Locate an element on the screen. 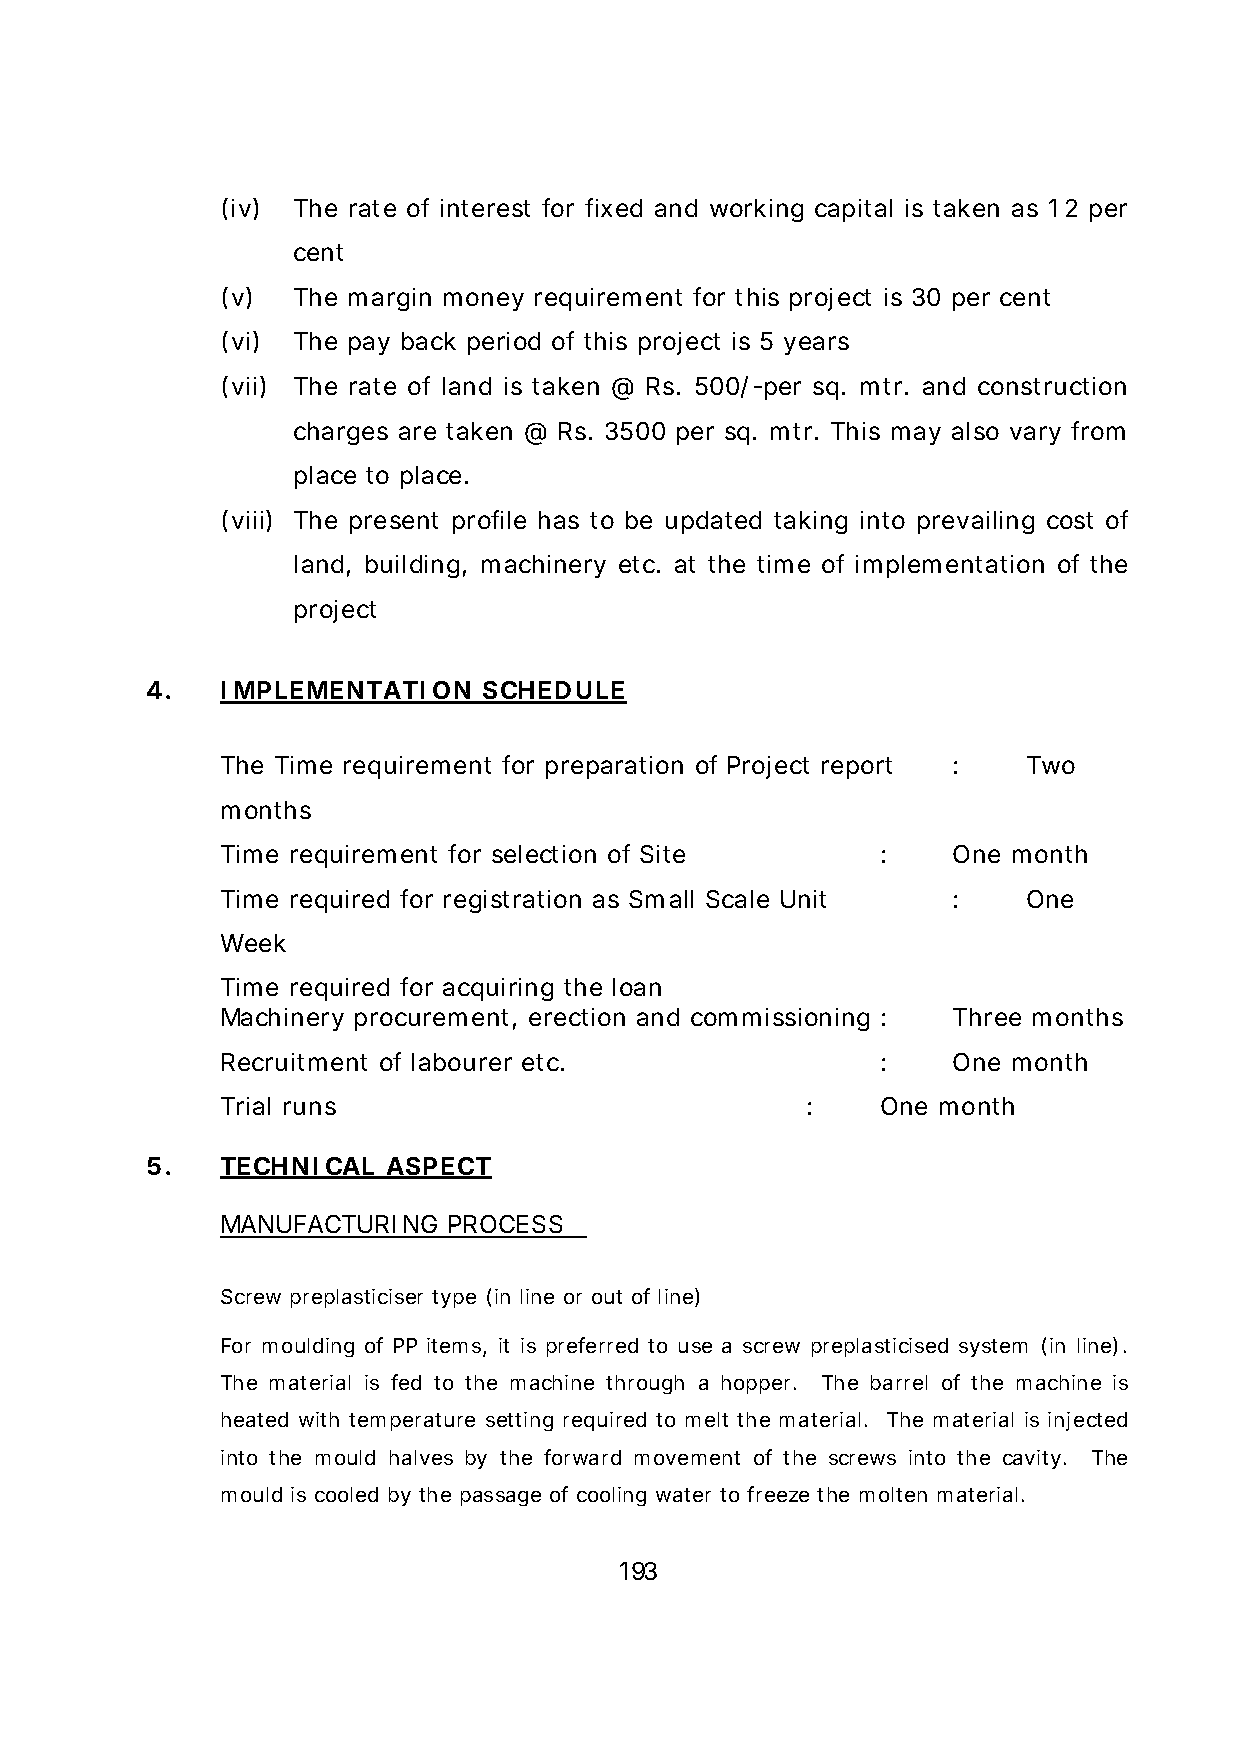 The width and height of the screenshot is (1246, 1763). movement is located at coordinates (687, 1458).
